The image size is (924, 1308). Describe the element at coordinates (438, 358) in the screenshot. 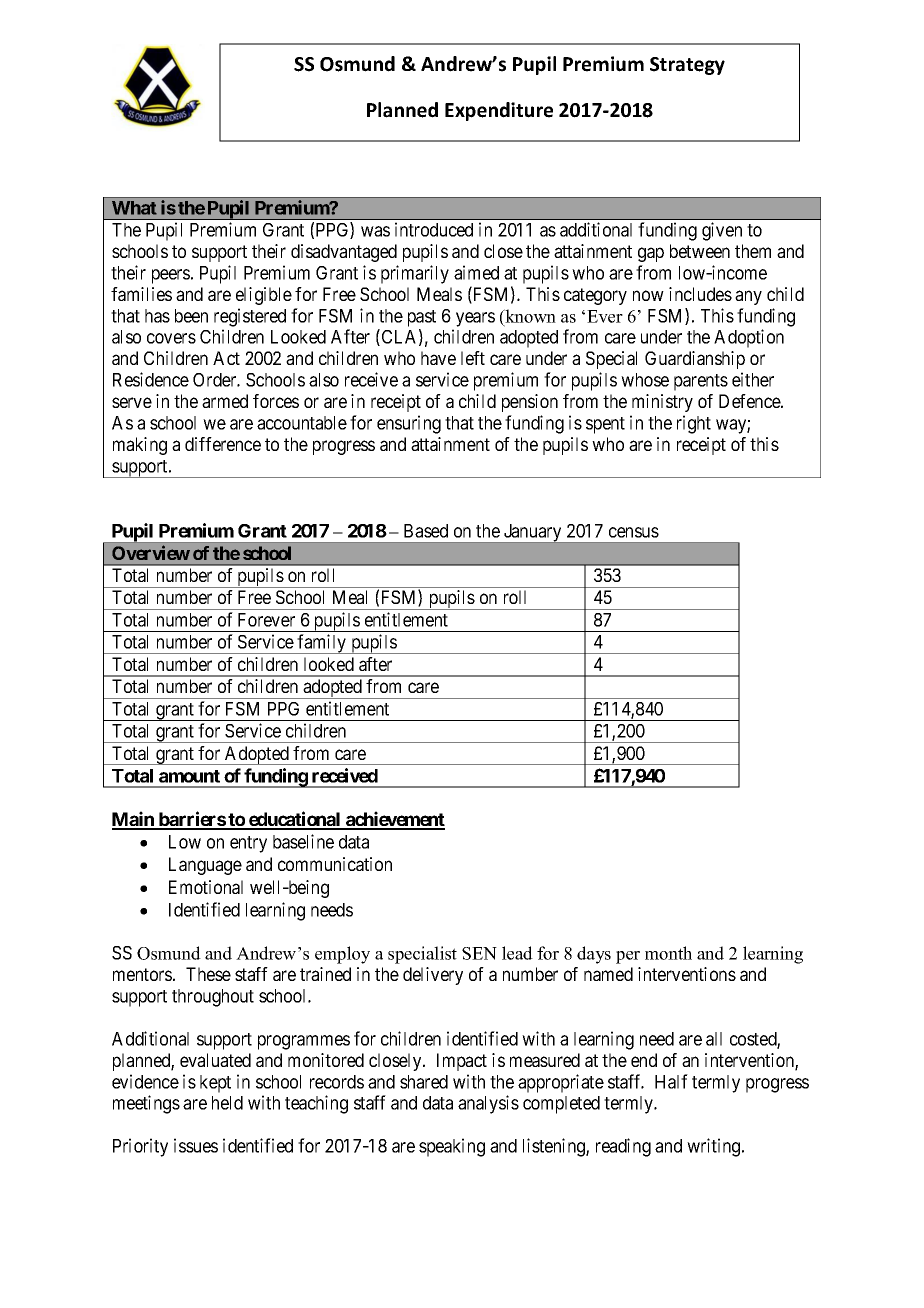

I see `have` at that location.
